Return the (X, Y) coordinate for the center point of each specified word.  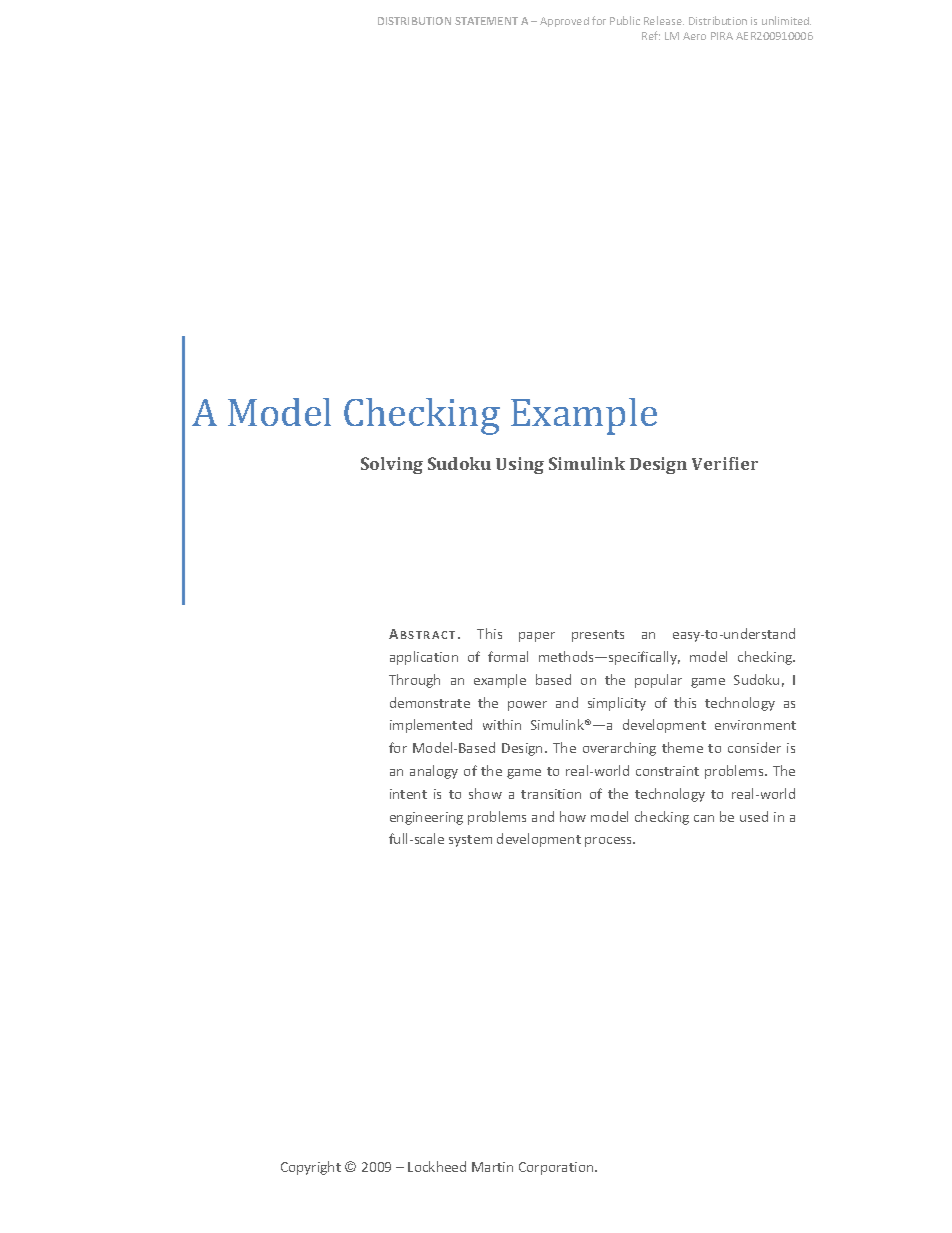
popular (658, 681)
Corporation (557, 1168)
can (704, 818)
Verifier (725, 463)
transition (551, 794)
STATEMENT (486, 21)
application (424, 658)
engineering (426, 818)
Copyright (311, 1168)
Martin (492, 1167)
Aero (694, 36)
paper (537, 637)
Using (520, 465)
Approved (564, 22)
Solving (392, 465)
